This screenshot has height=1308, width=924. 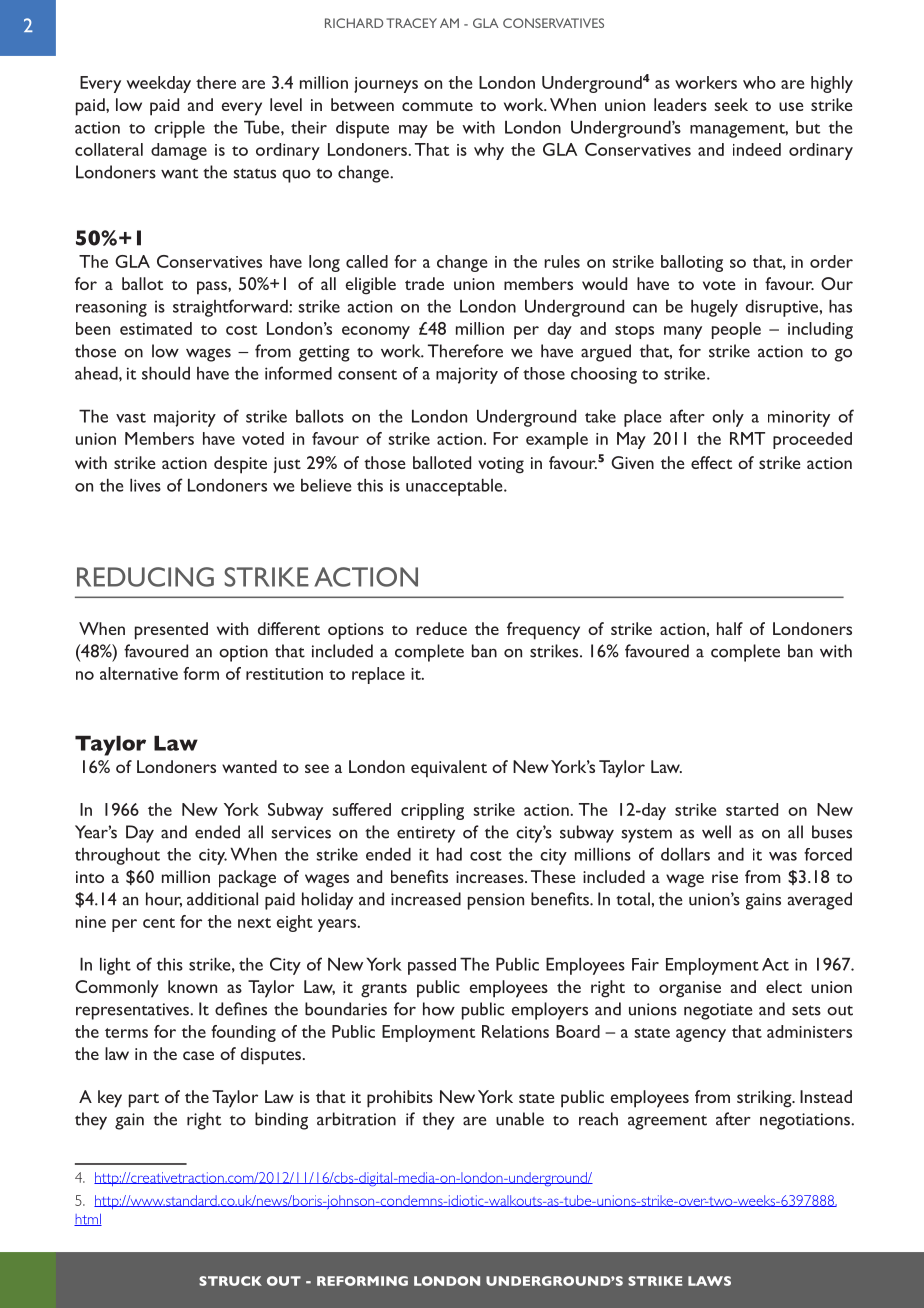 What do you see at coordinates (441, 628) in the screenshot?
I see `reduce` at bounding box center [441, 628].
